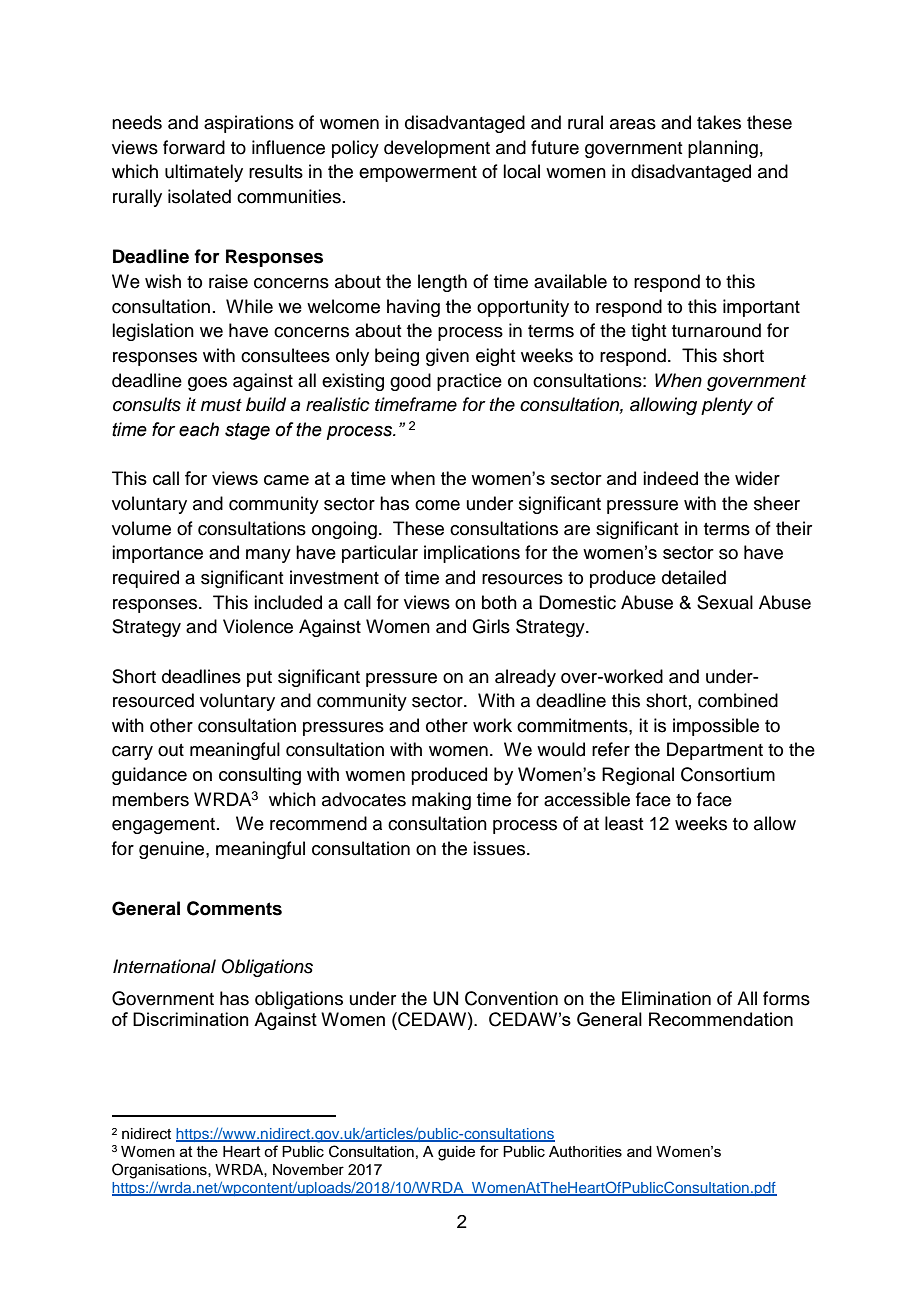 Image resolution: width=924 pixels, height=1308 pixels. I want to click on guide, so click(456, 1153).
